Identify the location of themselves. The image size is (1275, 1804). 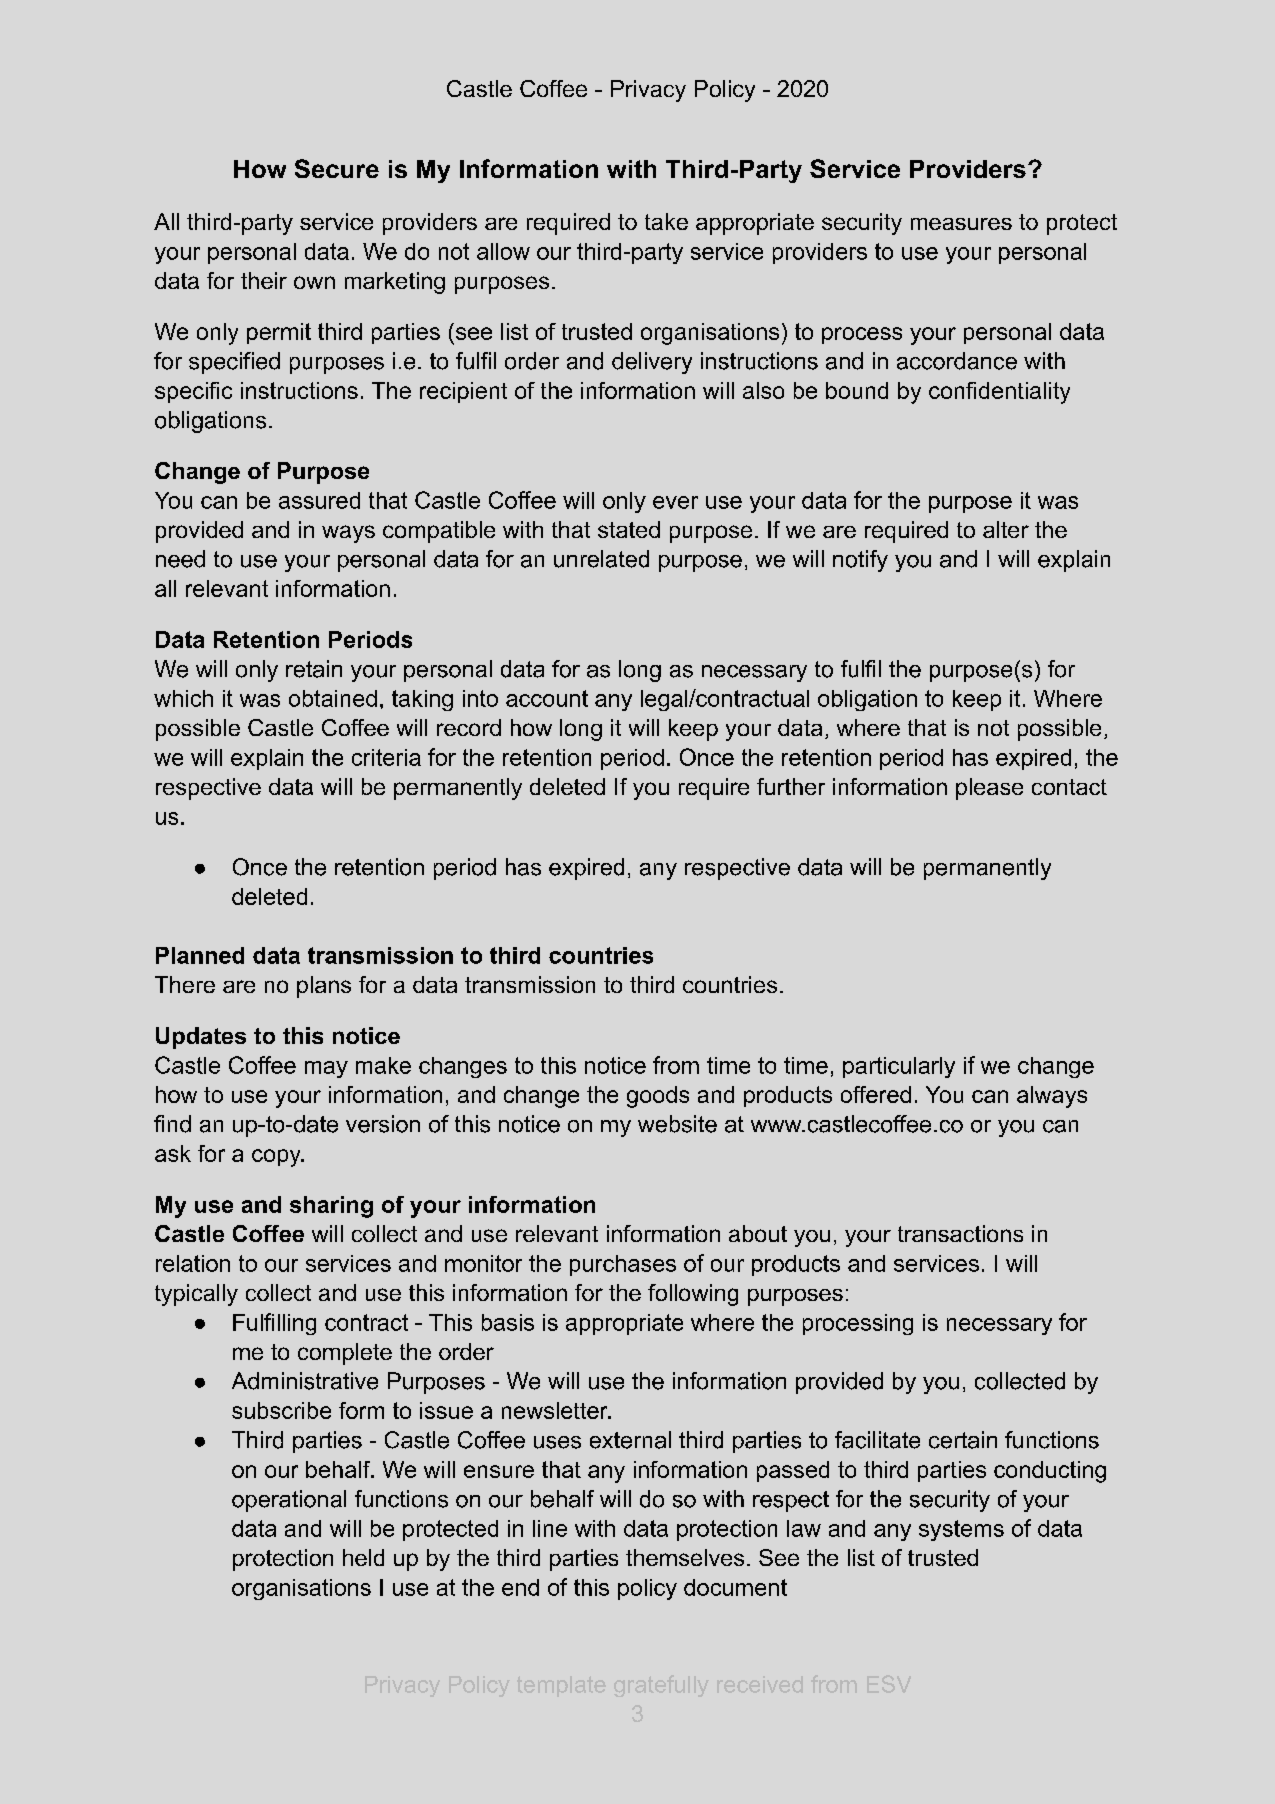
(685, 1557).
